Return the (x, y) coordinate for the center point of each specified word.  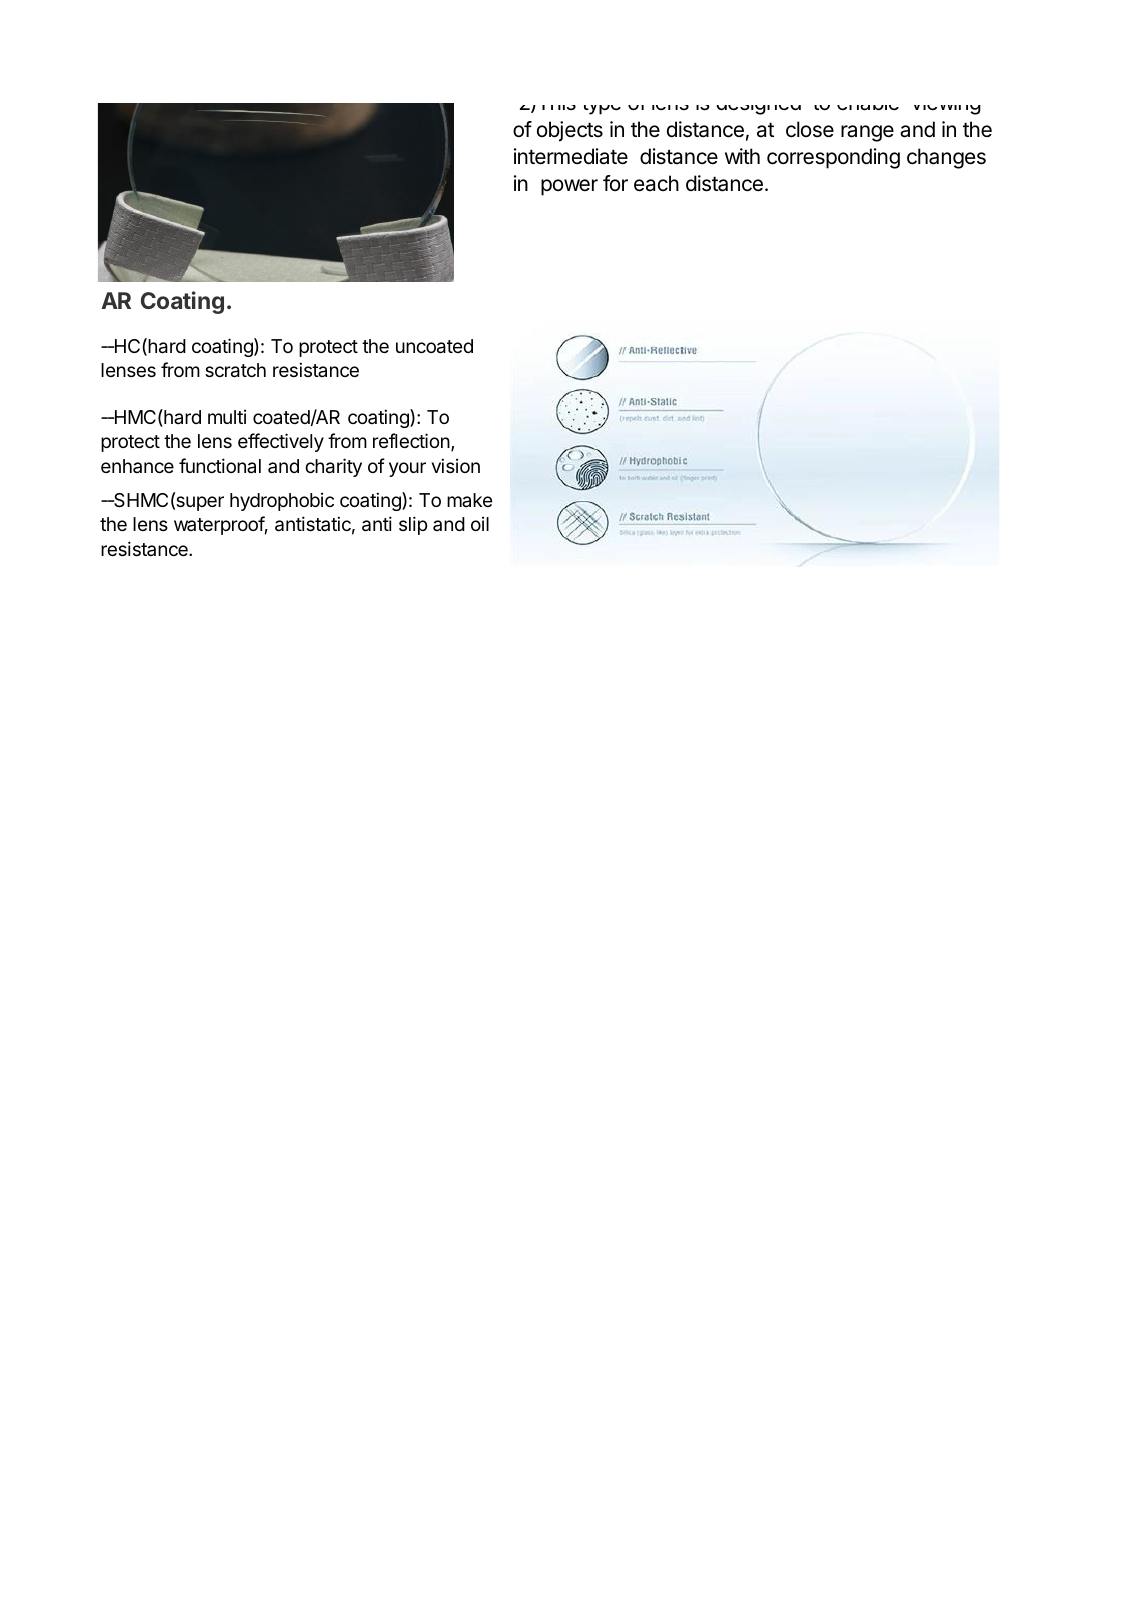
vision (456, 465)
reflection (411, 440)
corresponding (833, 158)
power (569, 187)
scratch (235, 370)
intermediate (571, 156)
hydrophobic (282, 502)
